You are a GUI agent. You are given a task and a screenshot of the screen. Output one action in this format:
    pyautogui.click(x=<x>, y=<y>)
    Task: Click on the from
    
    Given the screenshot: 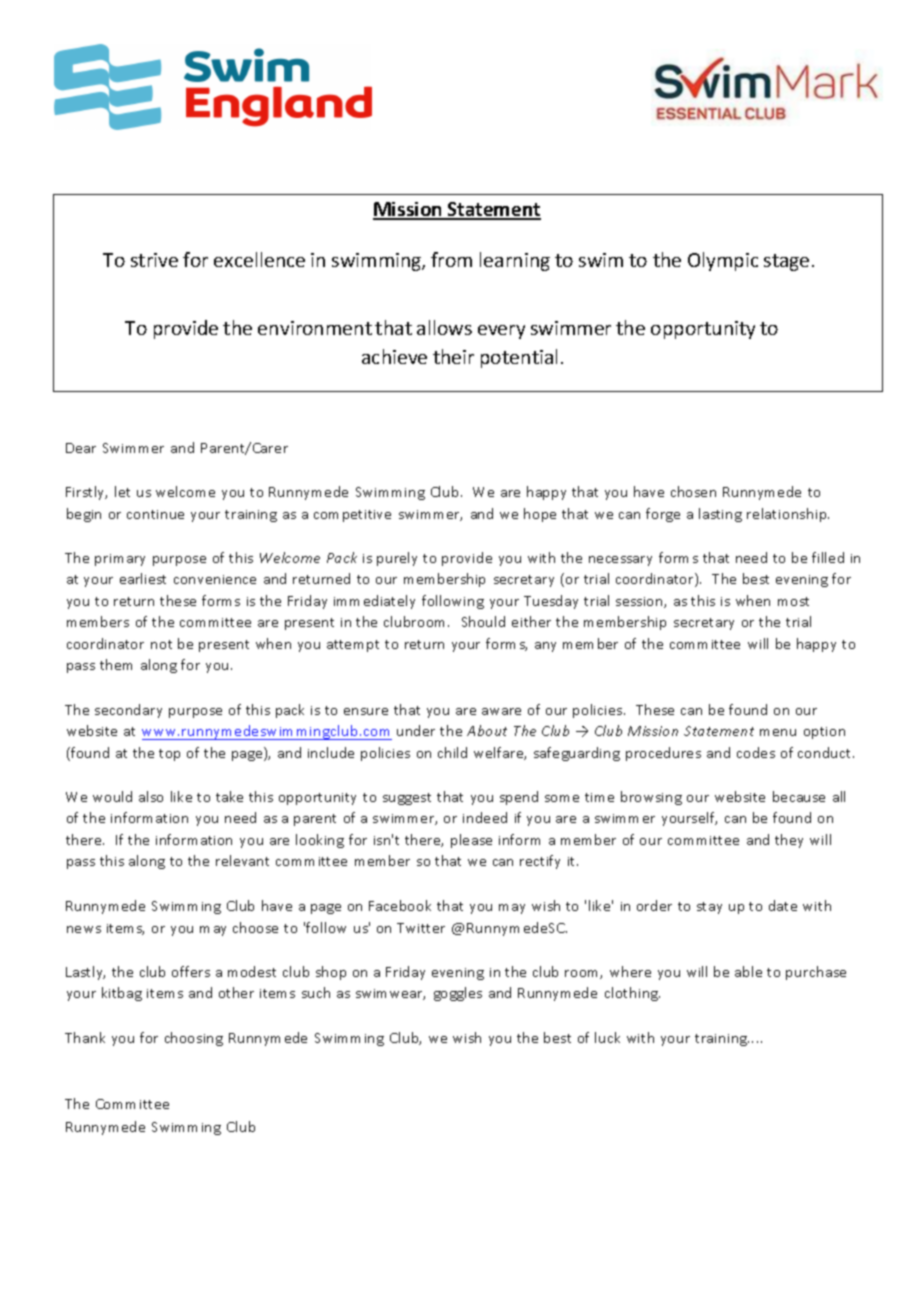 What is the action you would take?
    pyautogui.click(x=451, y=259)
